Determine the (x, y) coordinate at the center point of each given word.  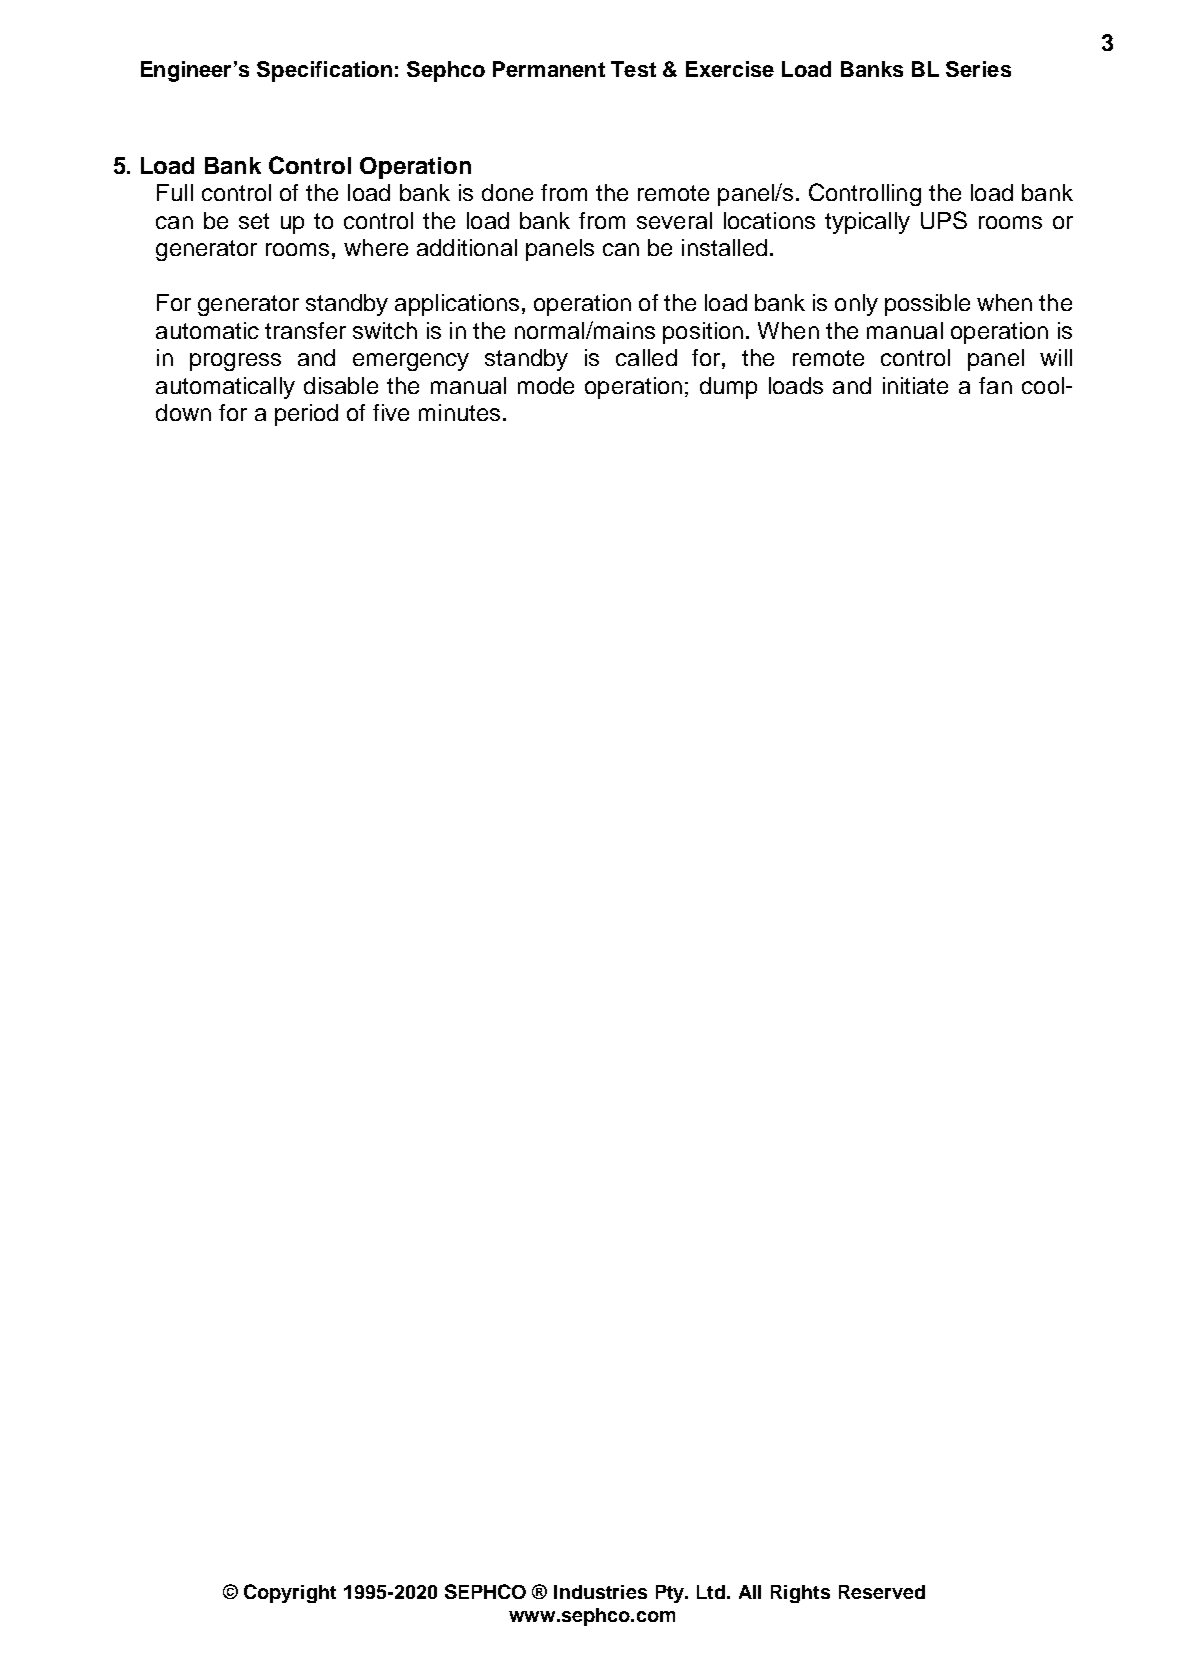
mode (546, 385)
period (306, 415)
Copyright (290, 1593)
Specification (324, 71)
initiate (915, 385)
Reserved (882, 1592)
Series (978, 69)
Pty (672, 1594)
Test (633, 69)
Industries (600, 1592)
